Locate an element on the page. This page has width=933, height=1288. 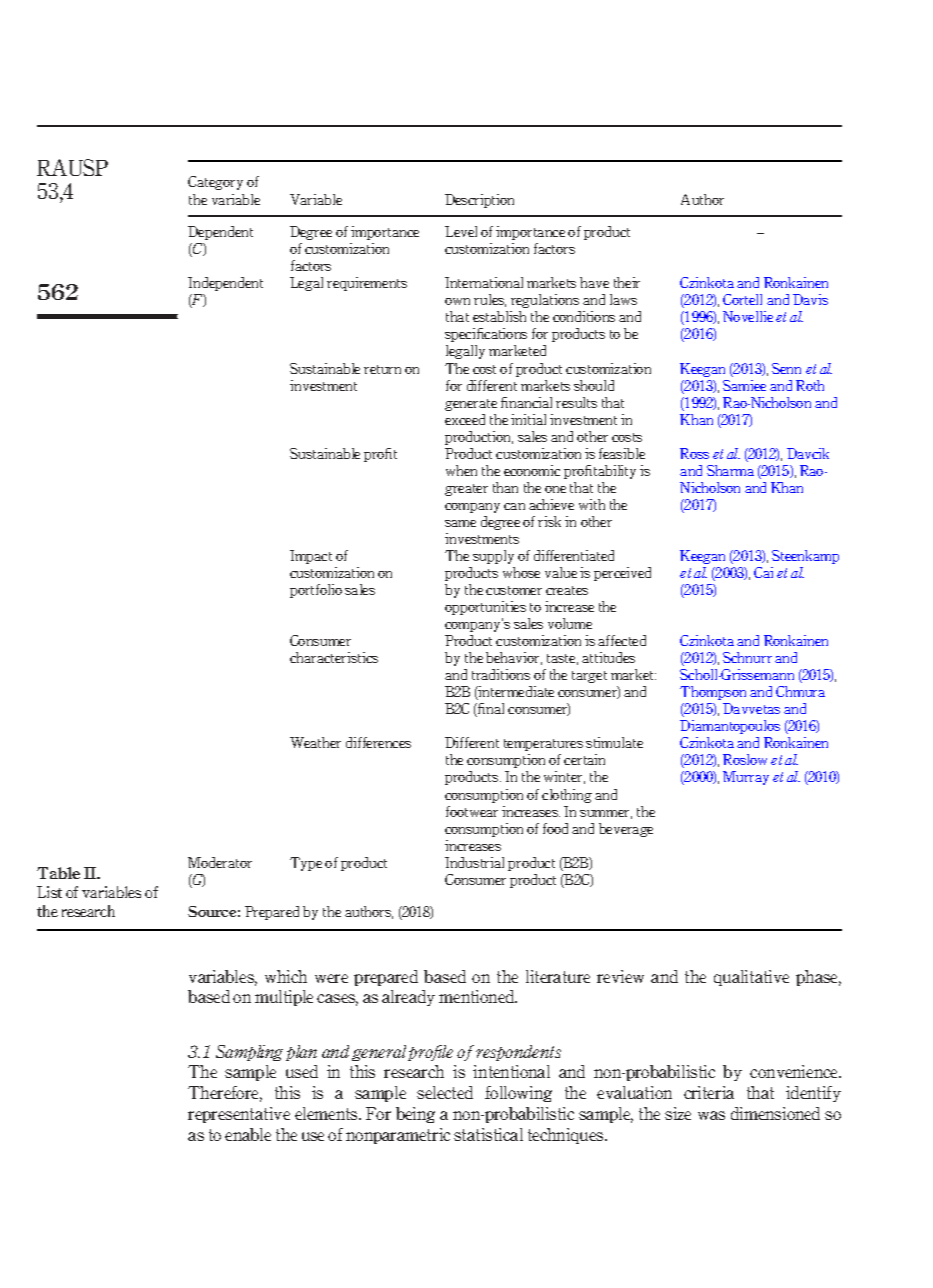
their is located at coordinates (627, 282).
